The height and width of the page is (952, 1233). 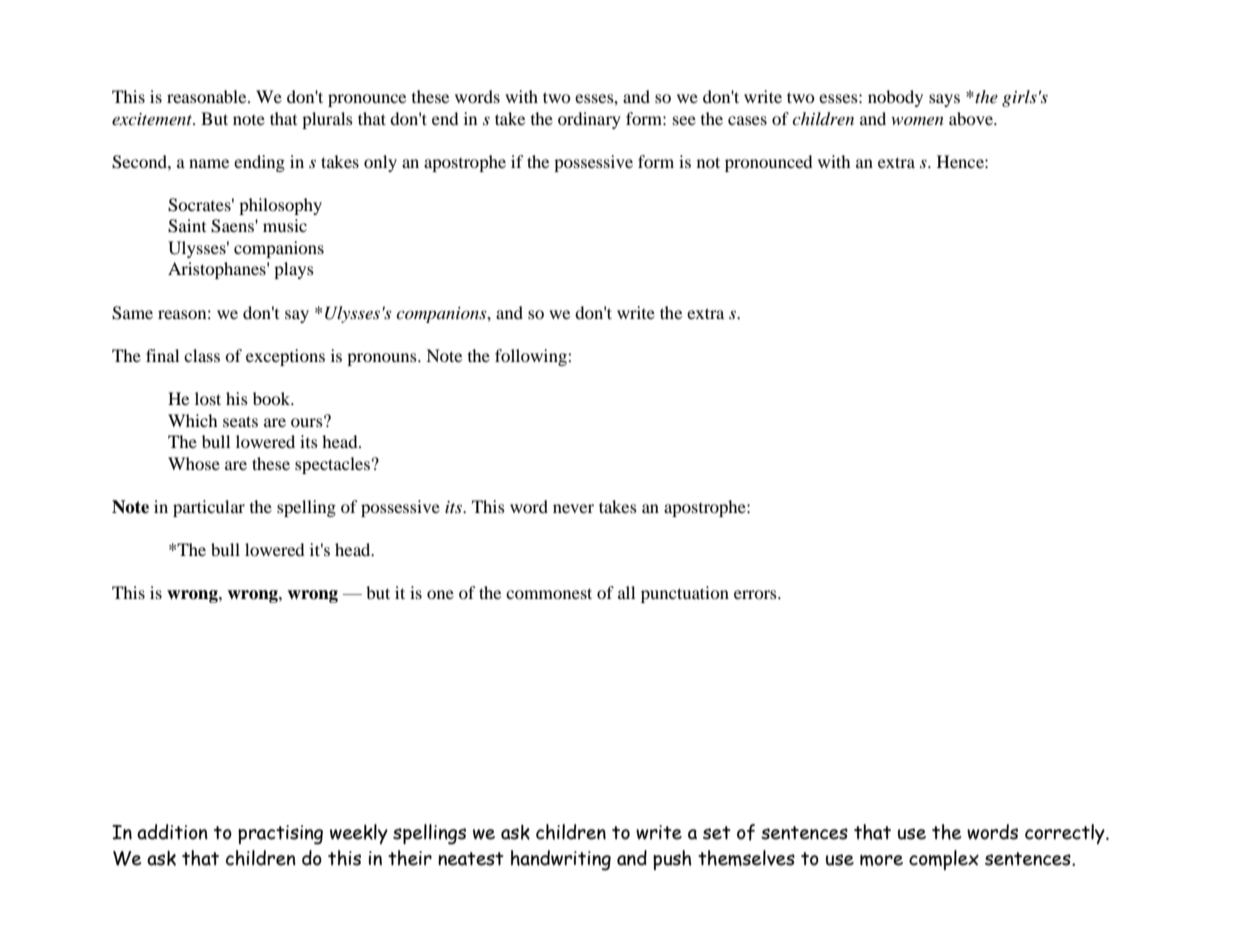 I want to click on plurals, so click(x=327, y=120).
